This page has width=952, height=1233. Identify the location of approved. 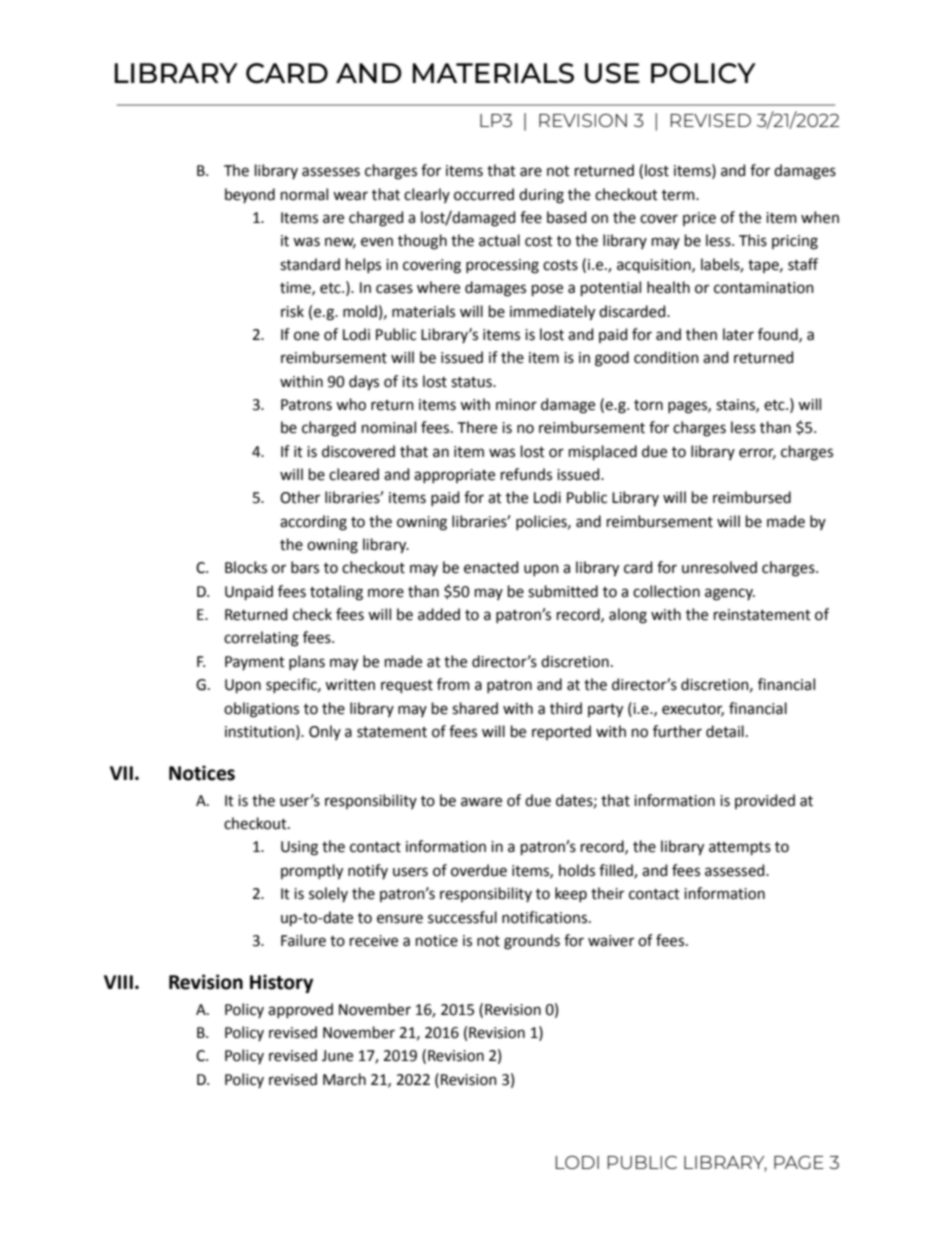
(300, 1010).
